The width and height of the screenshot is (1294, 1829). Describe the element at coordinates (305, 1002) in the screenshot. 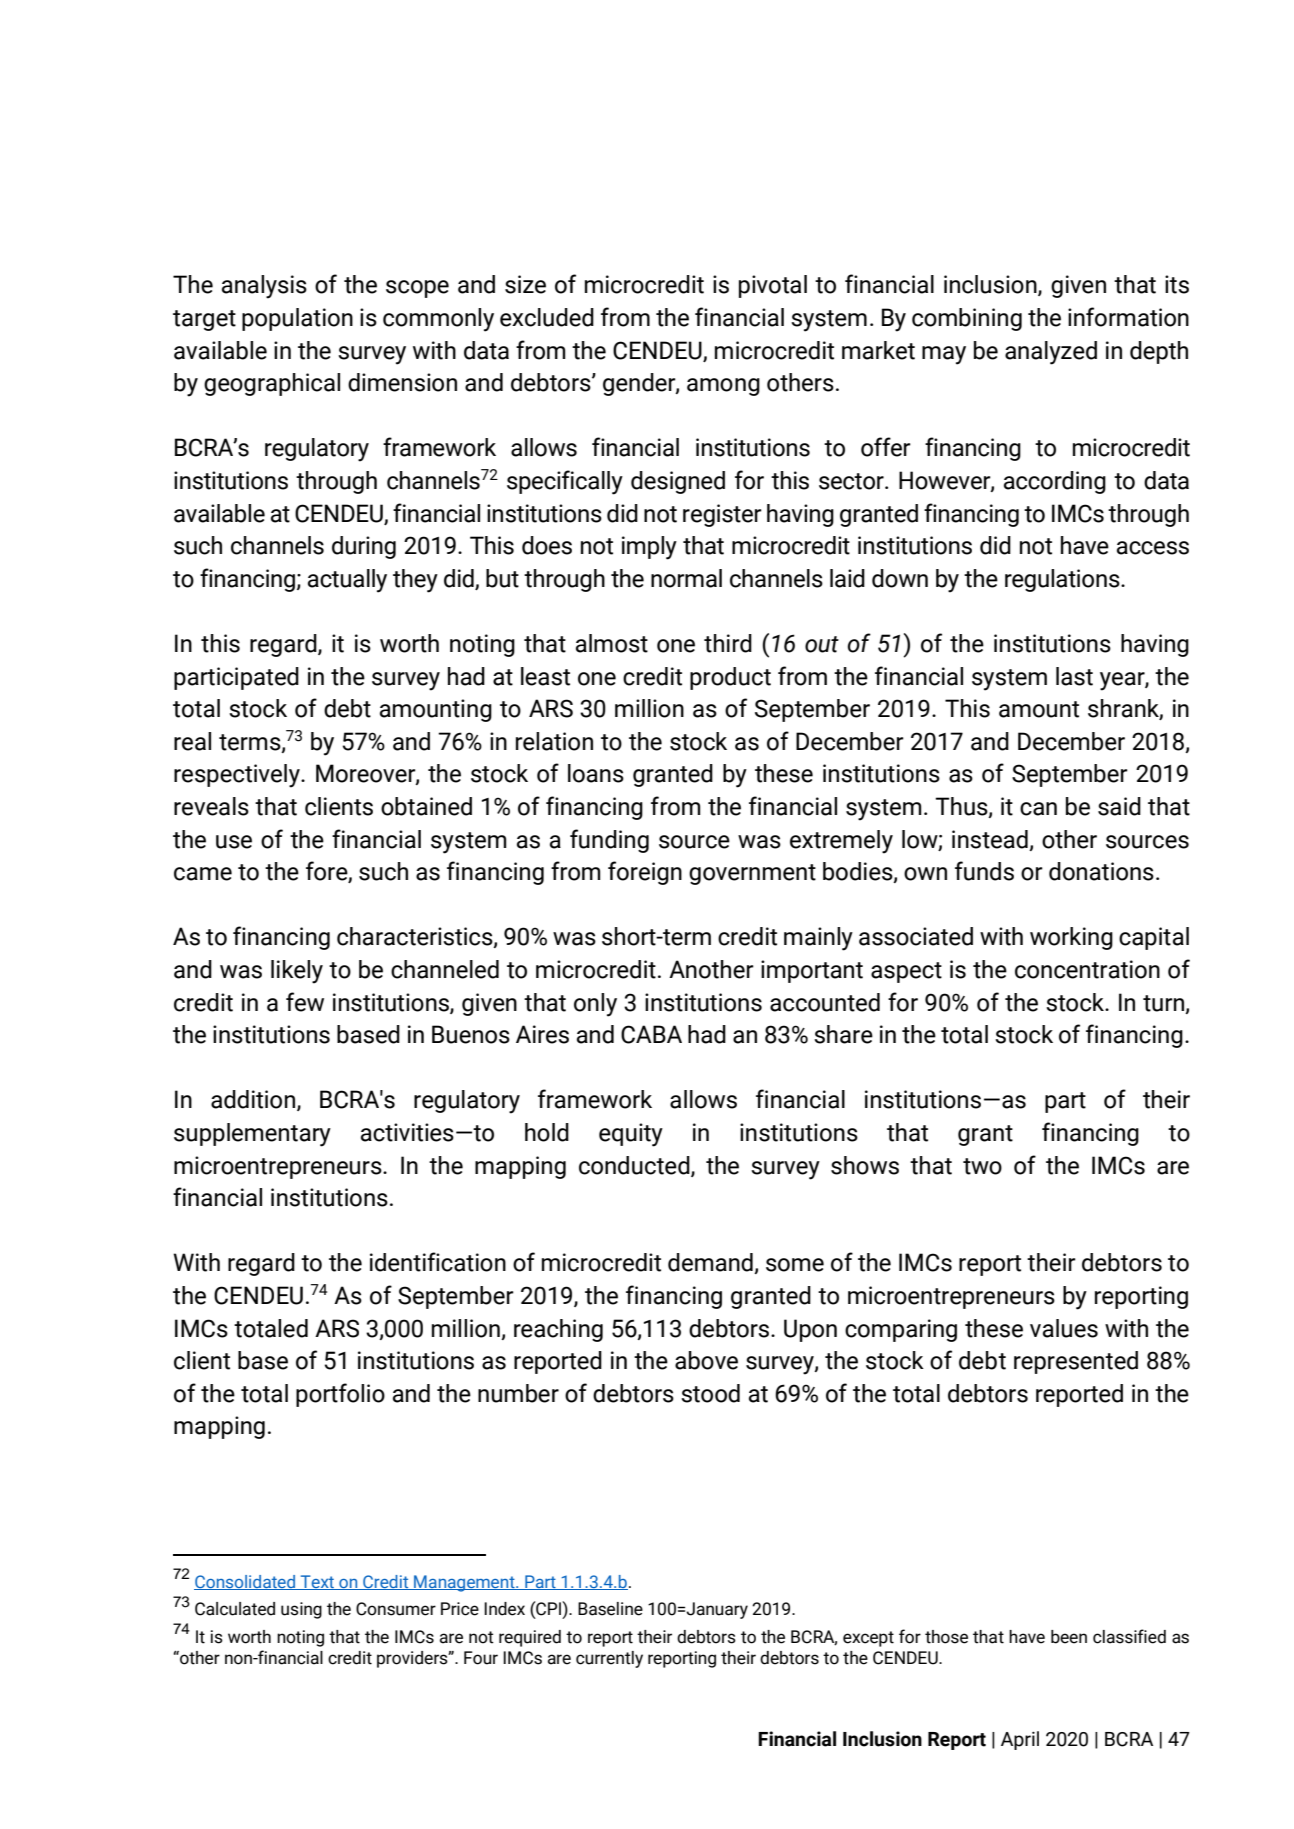

I see `few` at that location.
